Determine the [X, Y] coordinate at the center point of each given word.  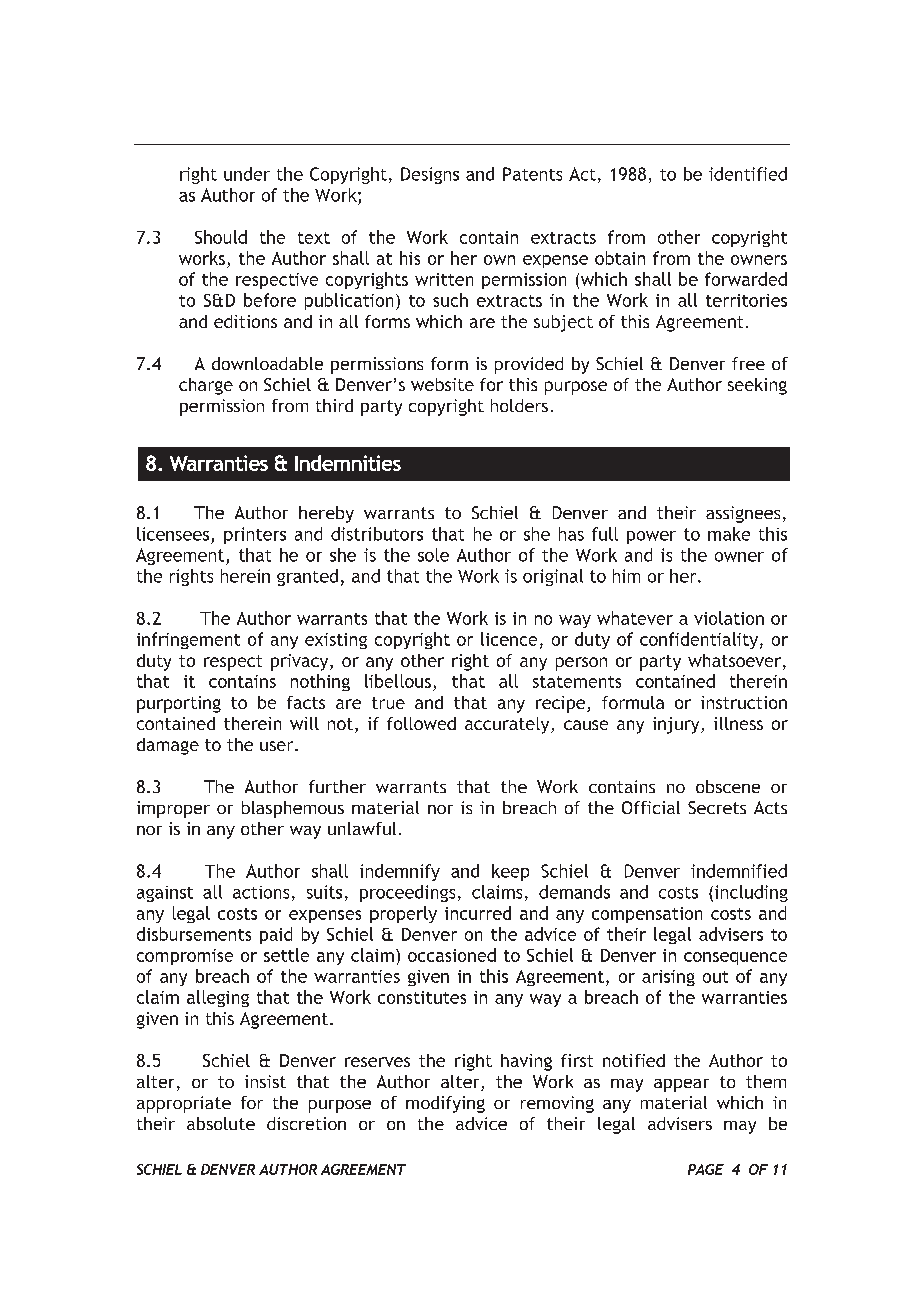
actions [261, 892]
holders [519, 405]
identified [748, 174]
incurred [478, 913]
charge [206, 386]
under [247, 174]
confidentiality [699, 640]
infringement [188, 640]
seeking [757, 386]
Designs [430, 175]
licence [509, 639]
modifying [445, 1104]
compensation [647, 915]
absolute [221, 1123]
